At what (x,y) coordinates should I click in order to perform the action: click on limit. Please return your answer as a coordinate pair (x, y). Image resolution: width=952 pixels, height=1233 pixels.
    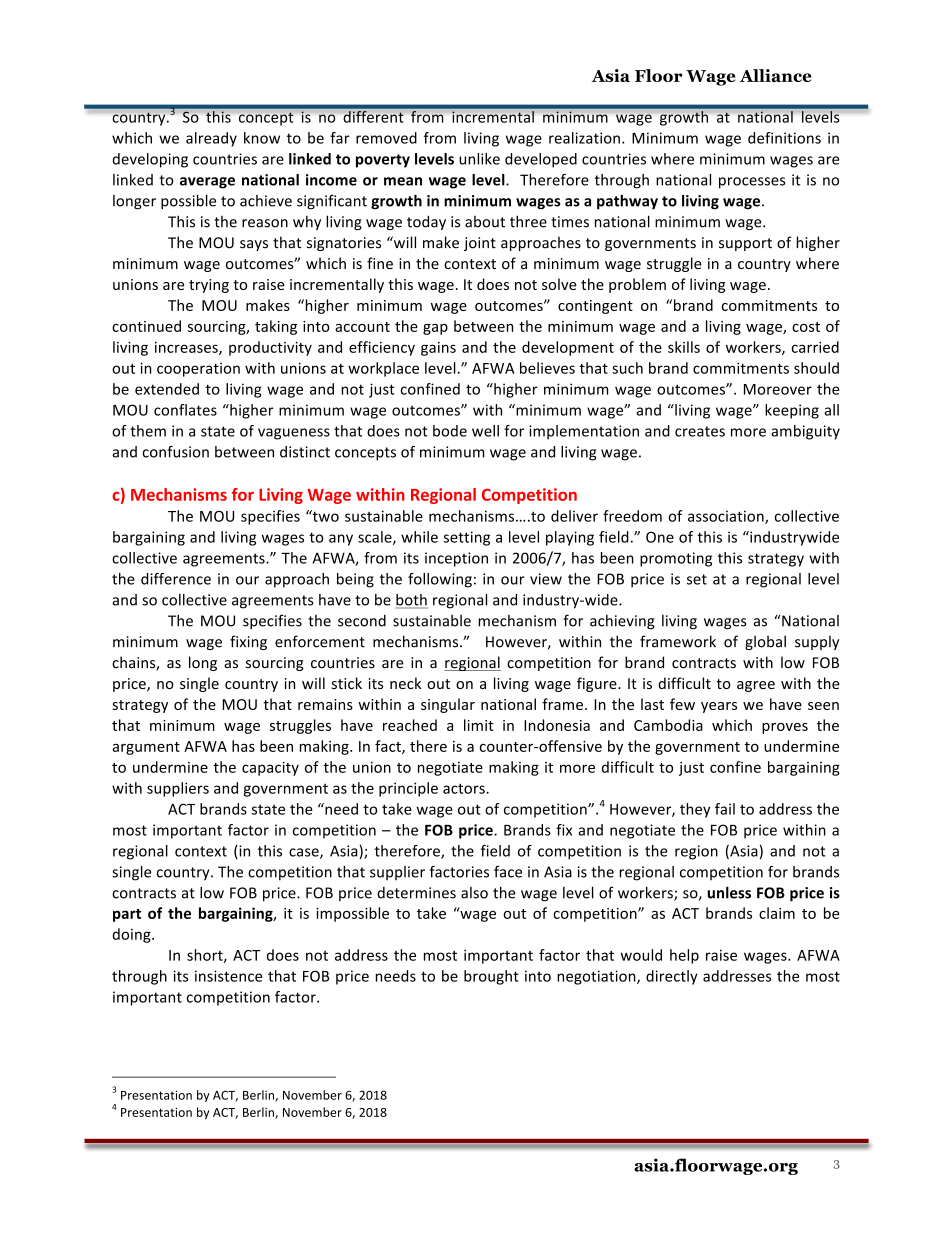
    Looking at the image, I should click on (479, 725).
